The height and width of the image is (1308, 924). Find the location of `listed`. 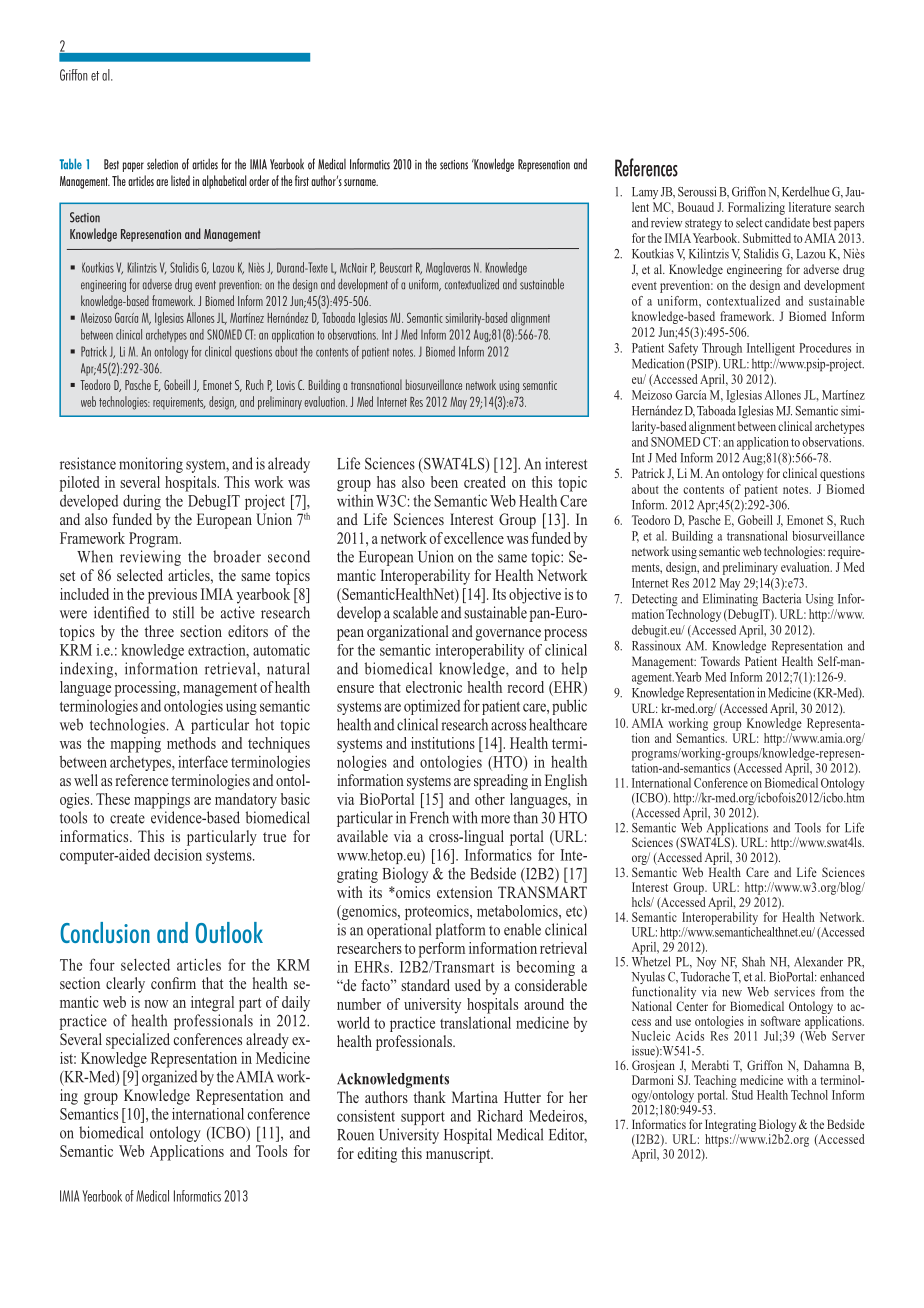

listed is located at coordinates (180, 180).
